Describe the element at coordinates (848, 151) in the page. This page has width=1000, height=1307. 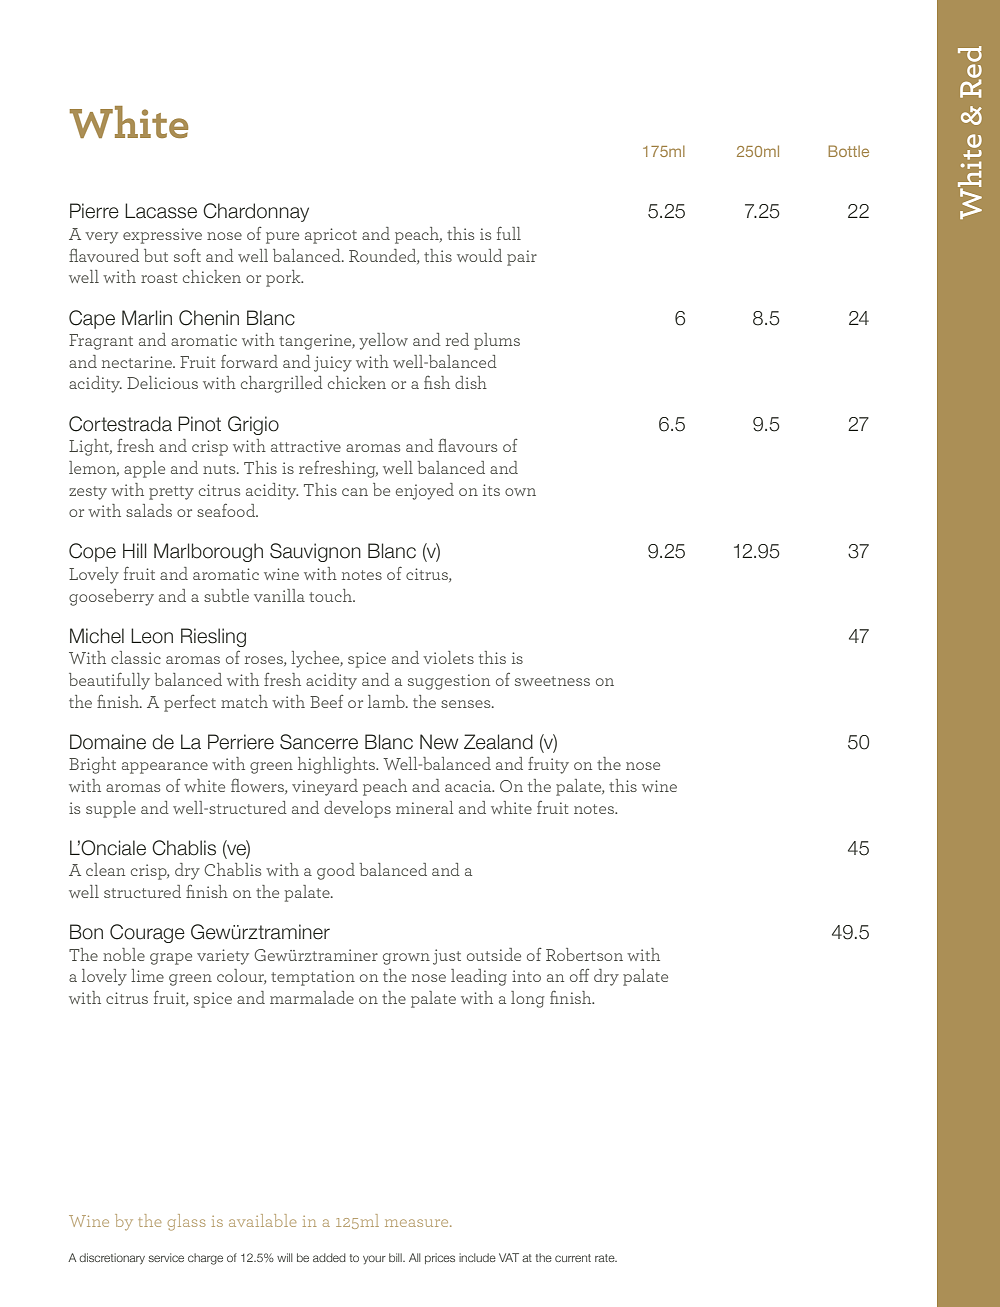
I see `Bottle` at that location.
